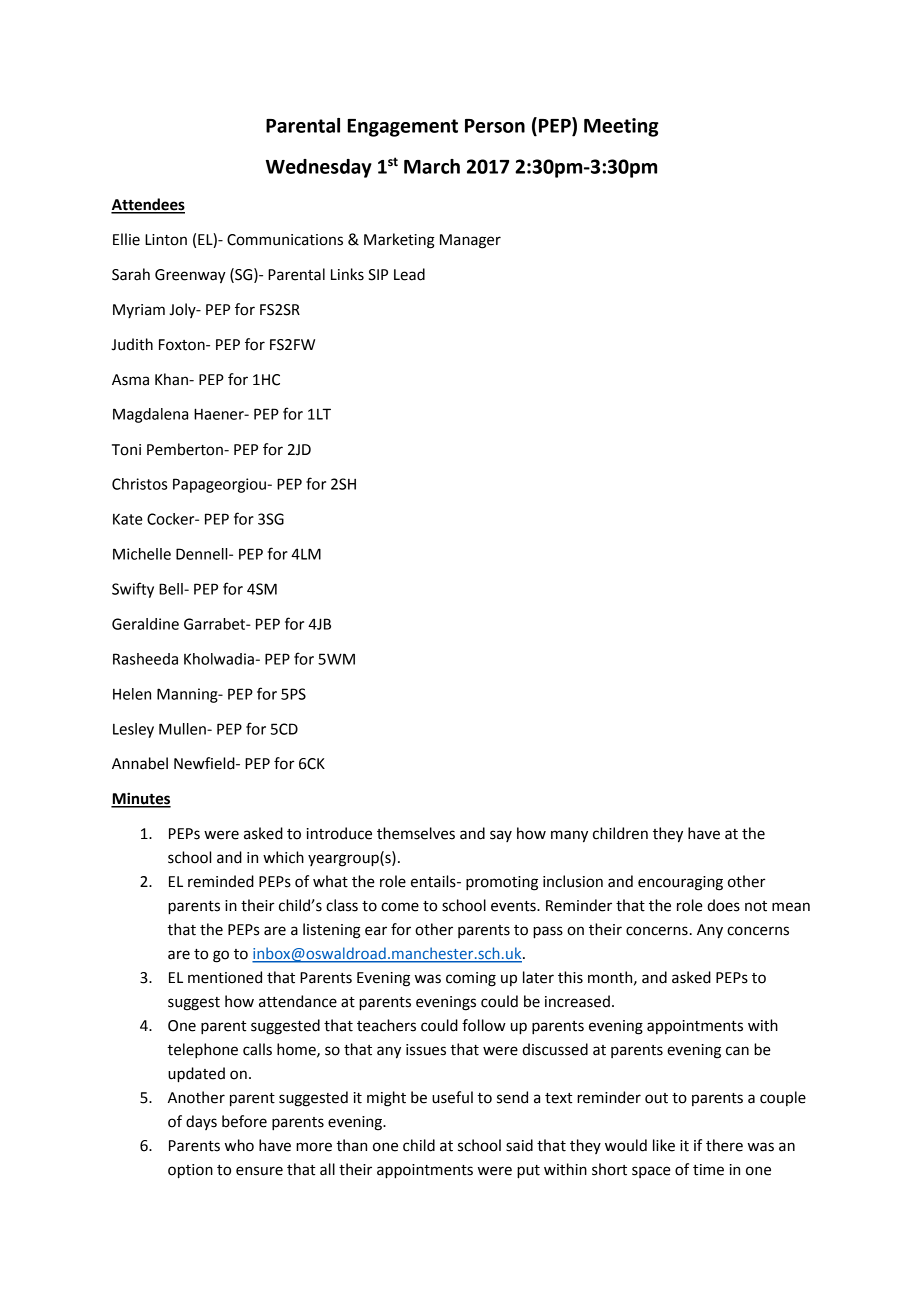  I want to click on many, so click(569, 836).
